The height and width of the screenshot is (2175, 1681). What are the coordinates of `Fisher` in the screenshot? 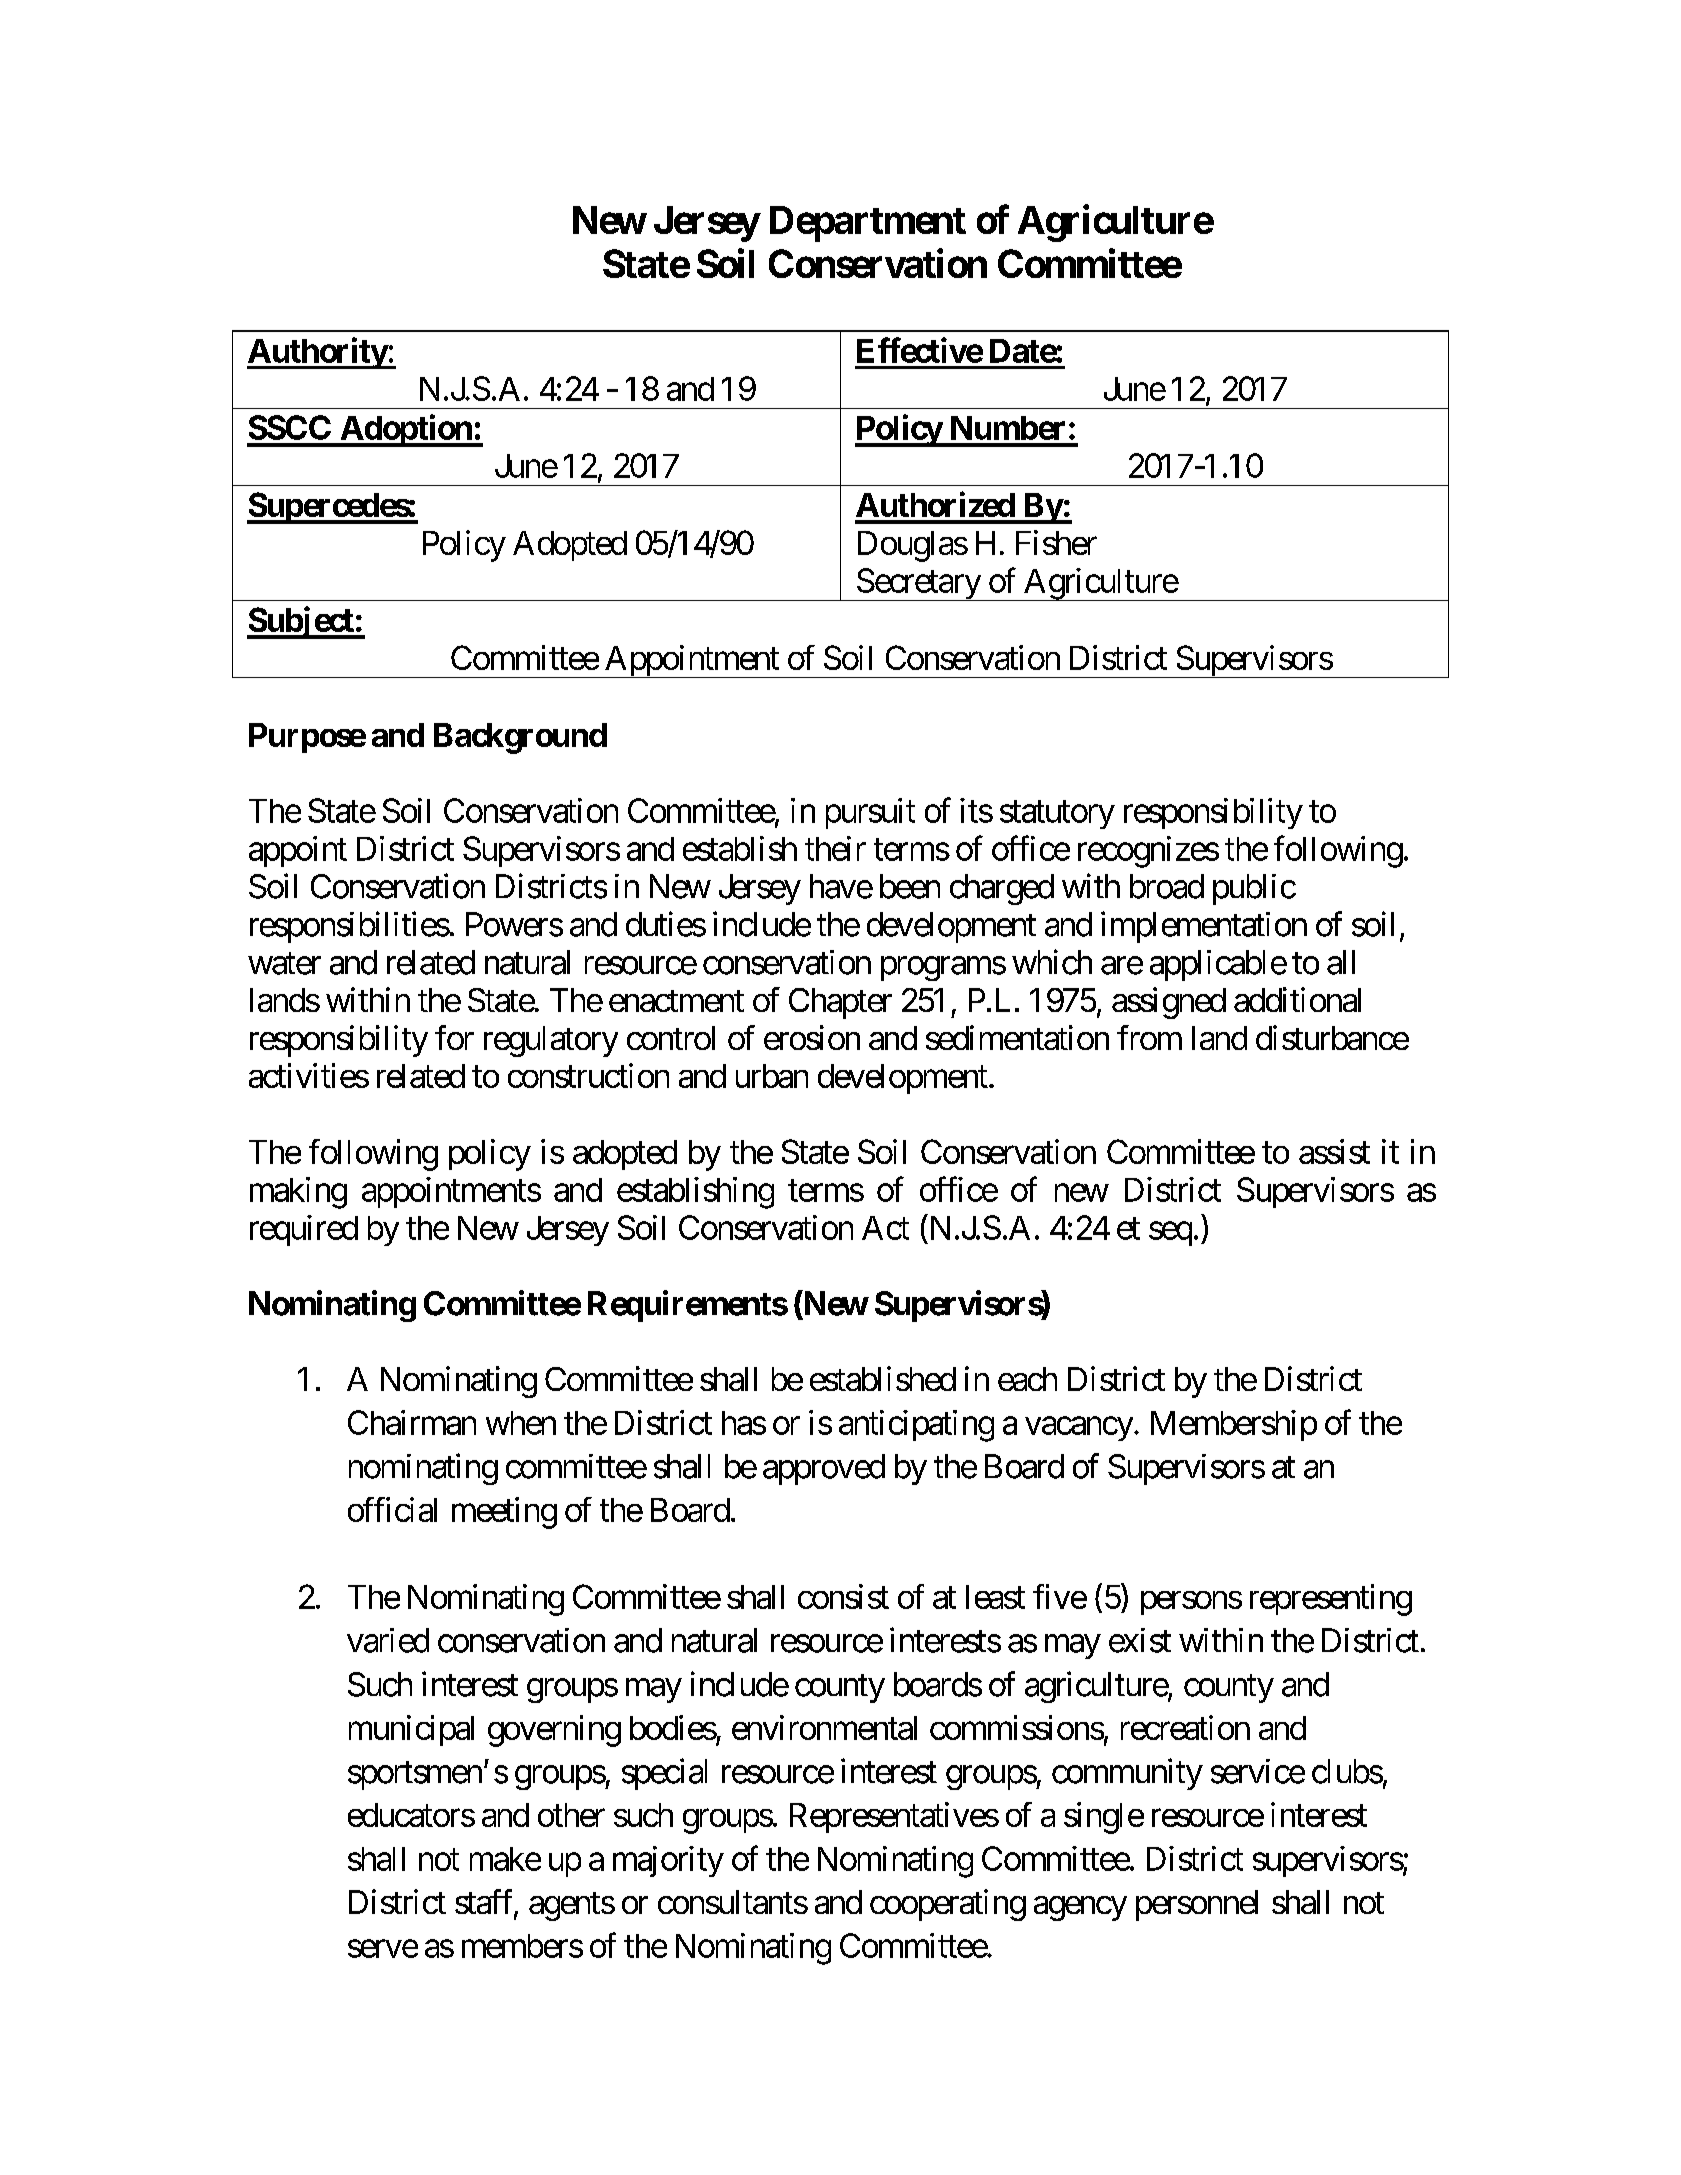 It's located at (1056, 542).
